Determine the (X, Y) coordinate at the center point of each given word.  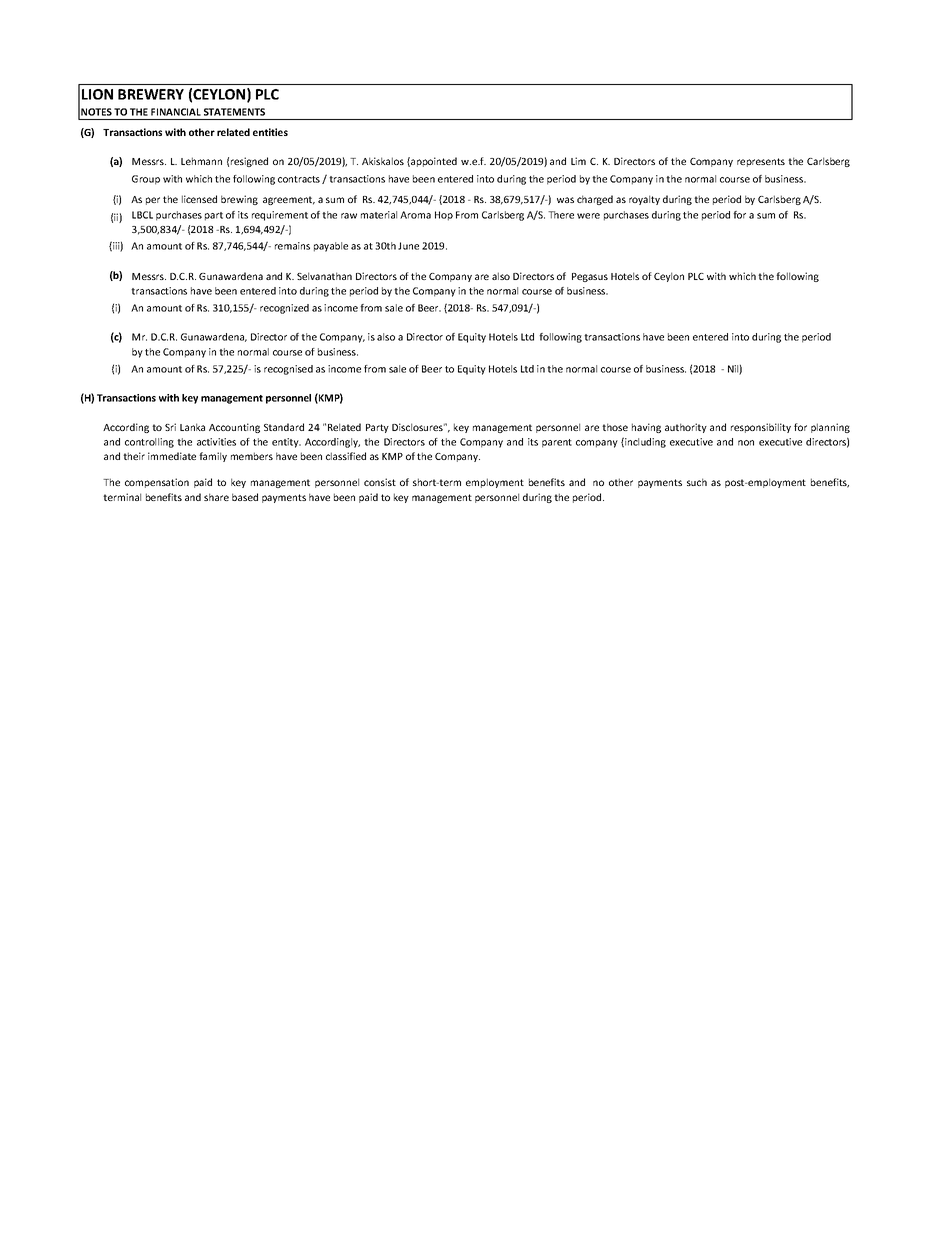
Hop (444, 216)
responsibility (761, 428)
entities (270, 132)
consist (380, 482)
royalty (644, 200)
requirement (280, 216)
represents (761, 162)
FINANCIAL (176, 112)
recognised (288, 370)
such (697, 482)
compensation (157, 483)
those (615, 427)
